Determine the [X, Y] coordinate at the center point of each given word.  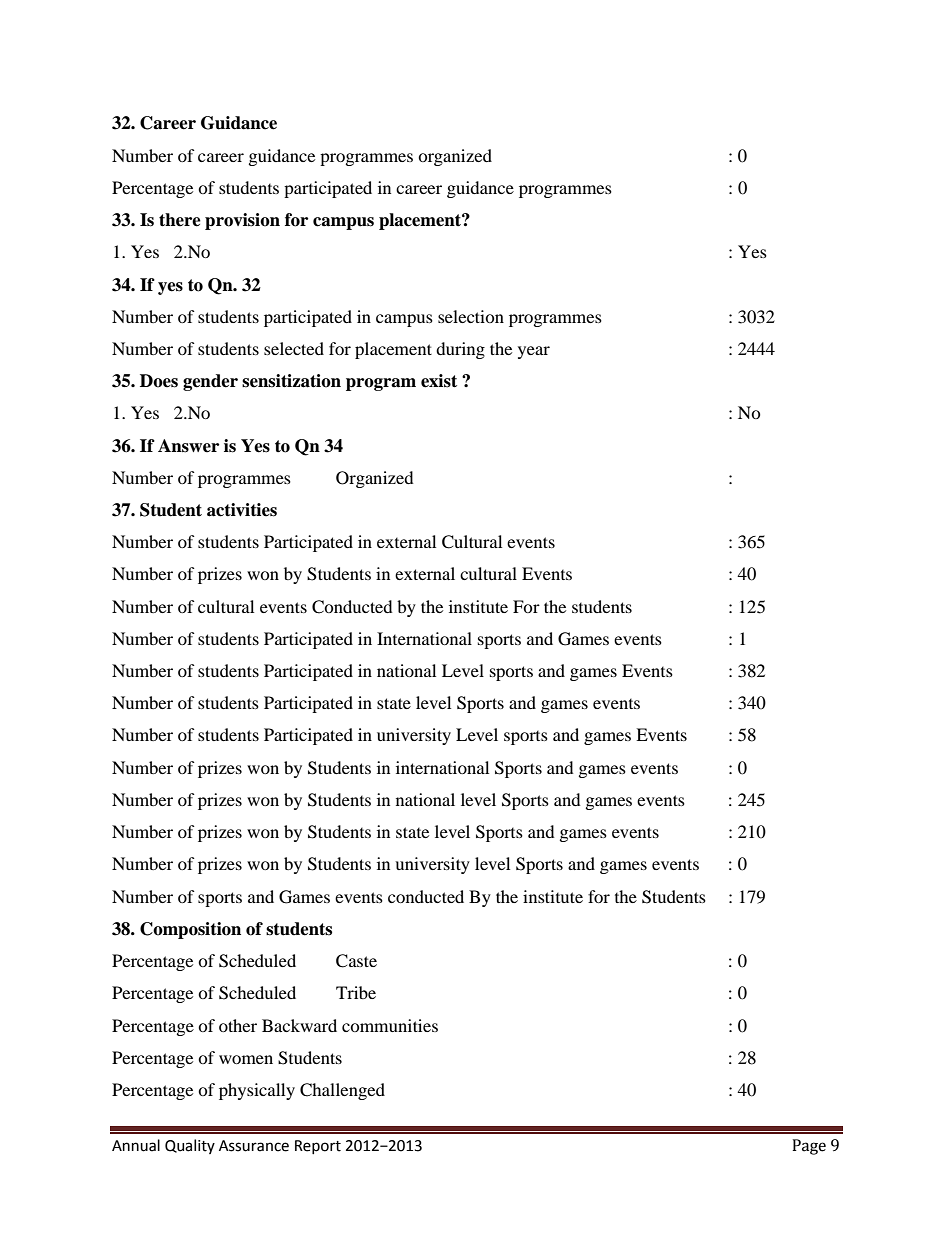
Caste [356, 961]
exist [439, 381]
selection [471, 316]
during [460, 350]
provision [242, 221]
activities [242, 510]
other [238, 1025]
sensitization [291, 381]
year [534, 352]
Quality [190, 1146]
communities [390, 1025]
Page [809, 1147]
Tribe [356, 992]
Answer [188, 446]
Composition [190, 930]
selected [294, 348]
